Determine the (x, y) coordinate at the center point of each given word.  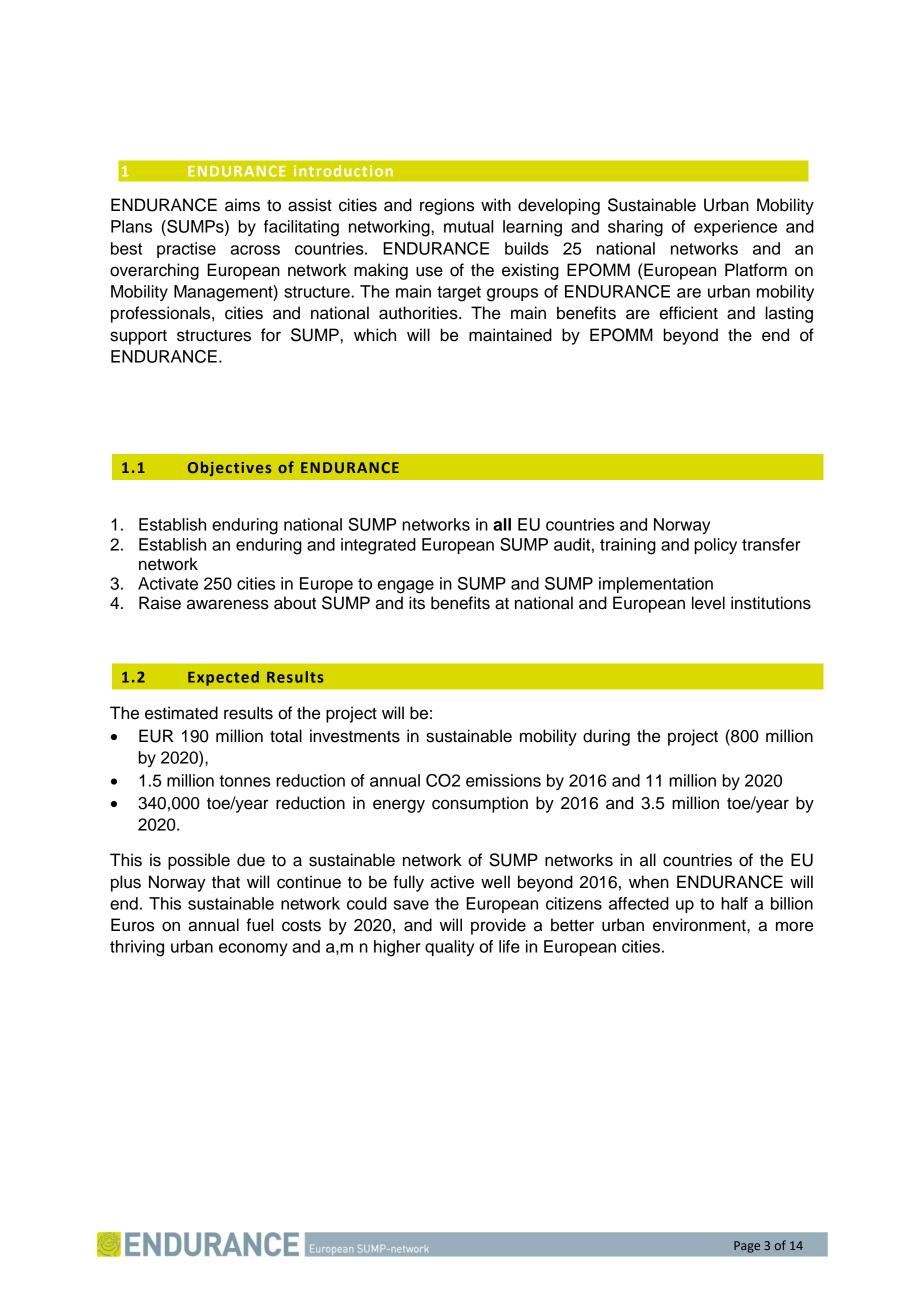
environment (700, 925)
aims (242, 205)
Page (747, 1247)
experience (735, 228)
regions (447, 206)
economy (253, 949)
